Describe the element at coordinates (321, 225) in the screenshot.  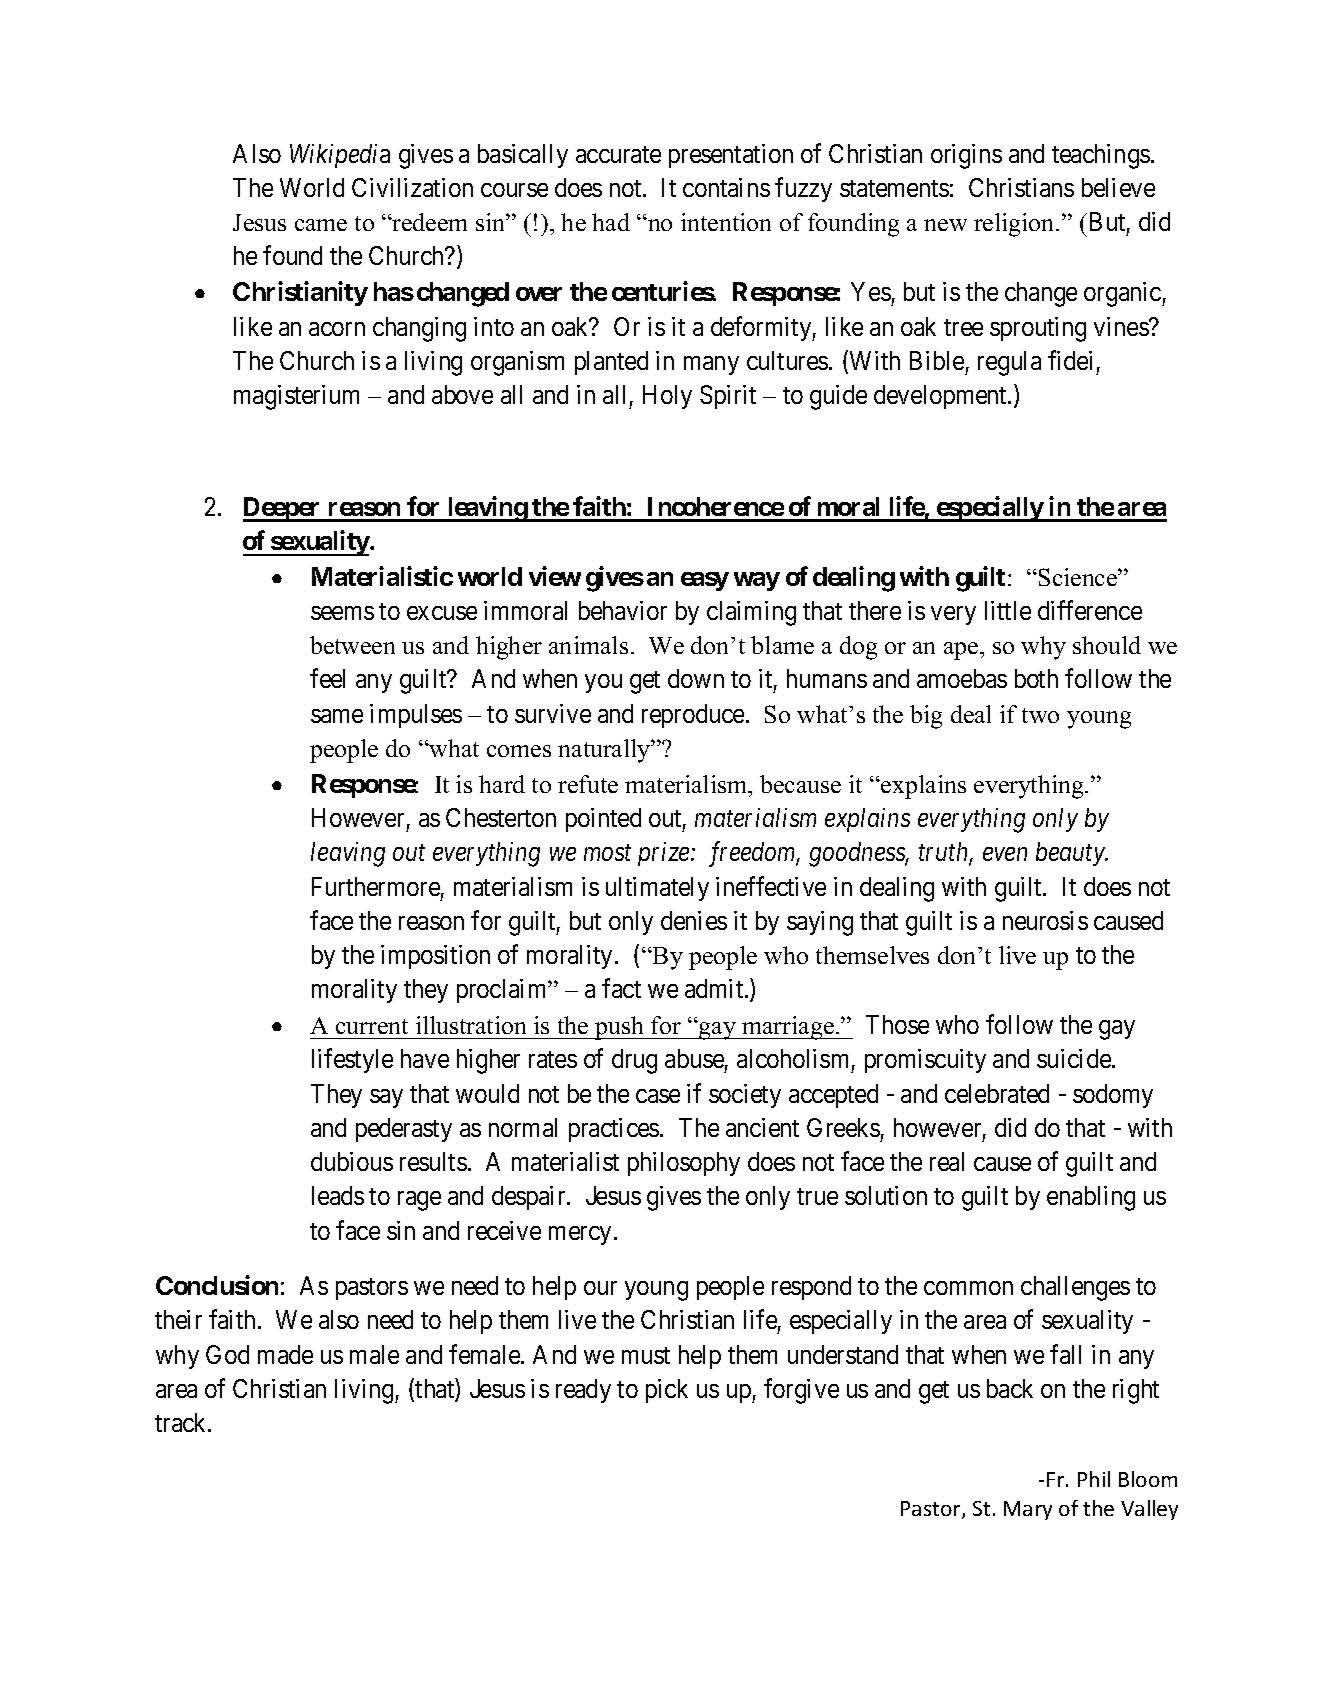
I see `came` at that location.
